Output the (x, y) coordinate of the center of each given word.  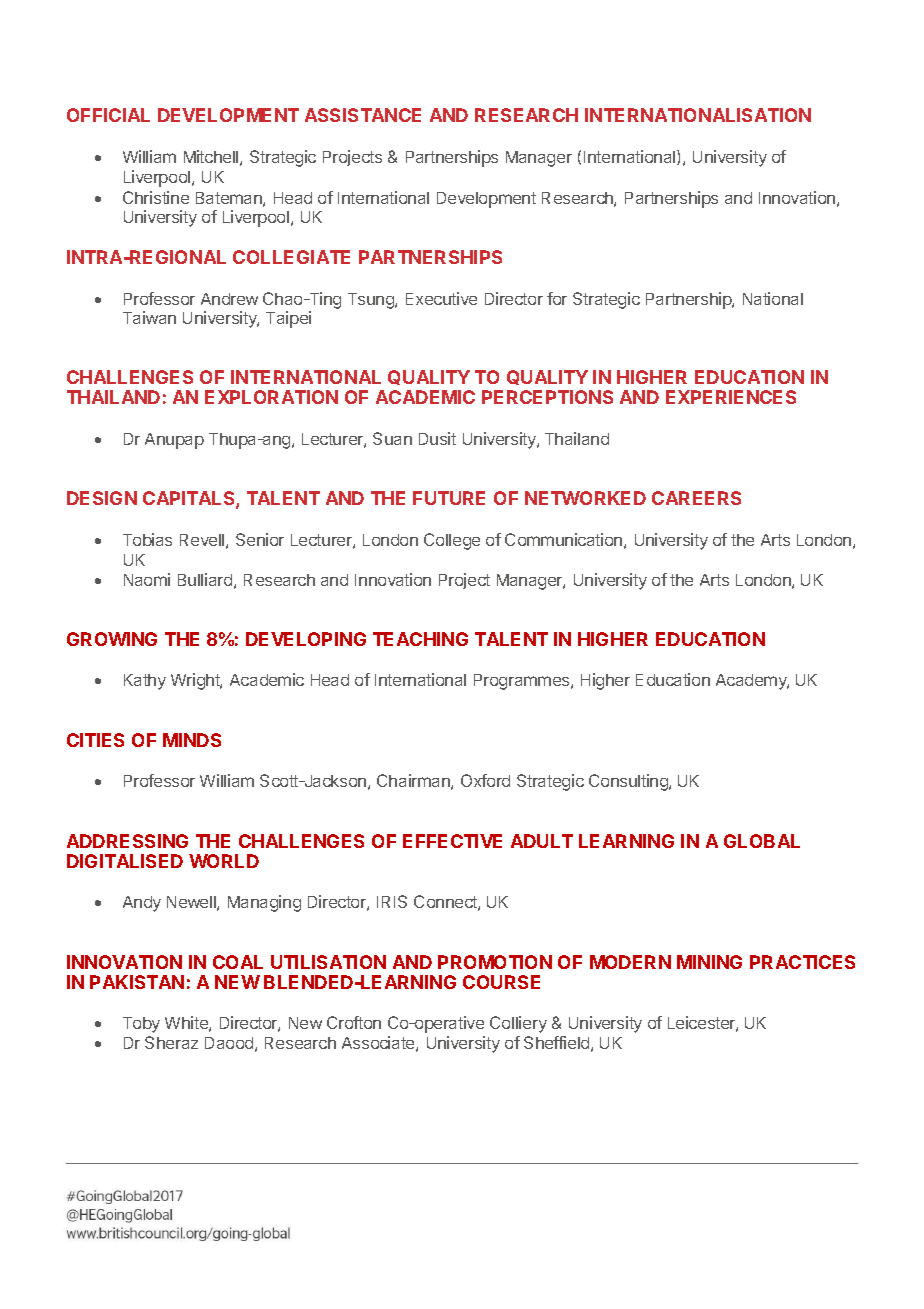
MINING (709, 962)
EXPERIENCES (731, 397)
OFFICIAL (108, 115)
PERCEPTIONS (547, 397)
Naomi (147, 579)
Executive (441, 298)
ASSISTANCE (363, 115)
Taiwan (149, 317)
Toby (141, 1025)
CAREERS (696, 498)
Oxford (485, 780)
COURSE (501, 982)
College (452, 541)
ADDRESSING (127, 841)
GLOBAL (762, 841)
